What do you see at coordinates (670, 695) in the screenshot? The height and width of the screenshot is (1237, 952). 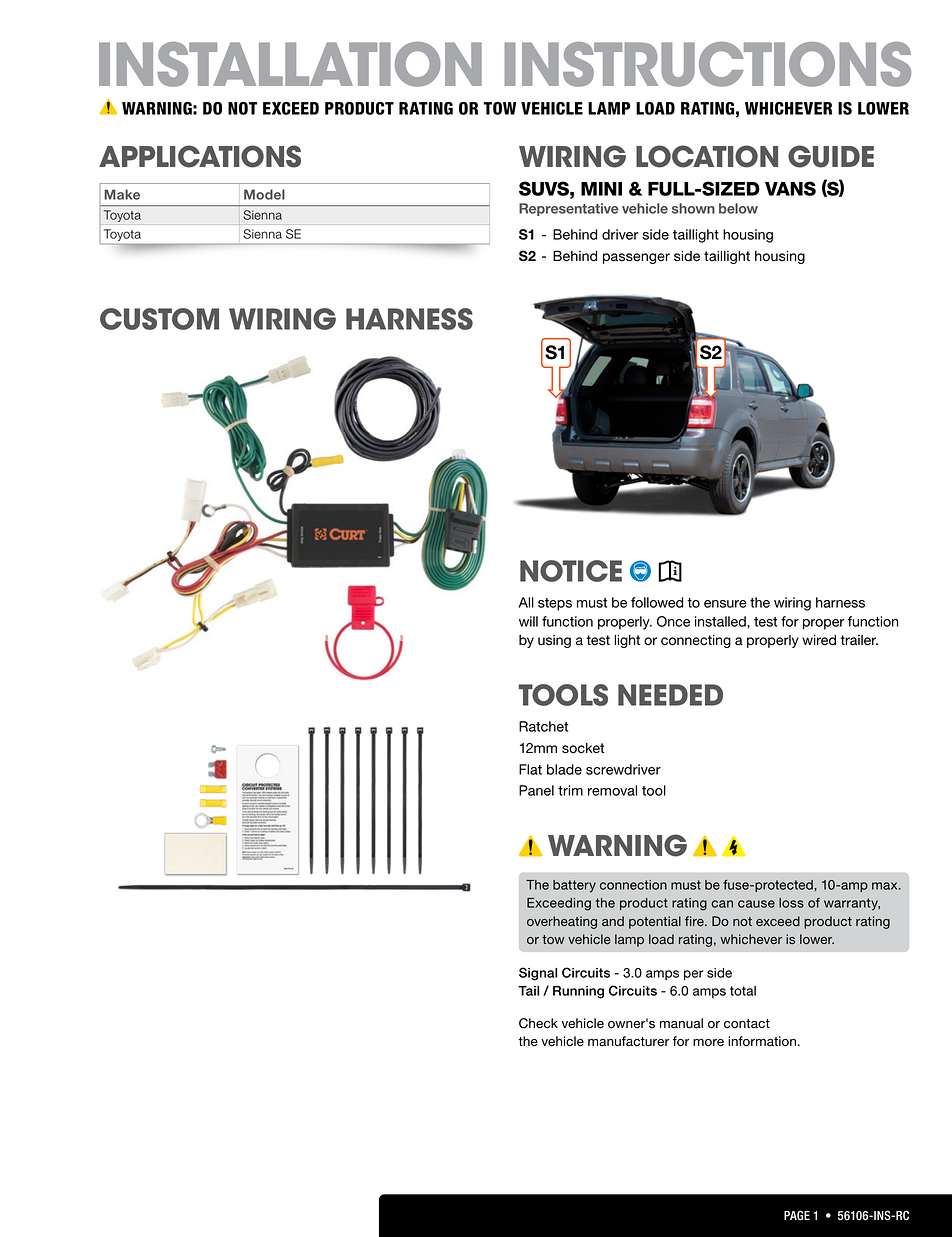 I see `NEEDED` at bounding box center [670, 695].
